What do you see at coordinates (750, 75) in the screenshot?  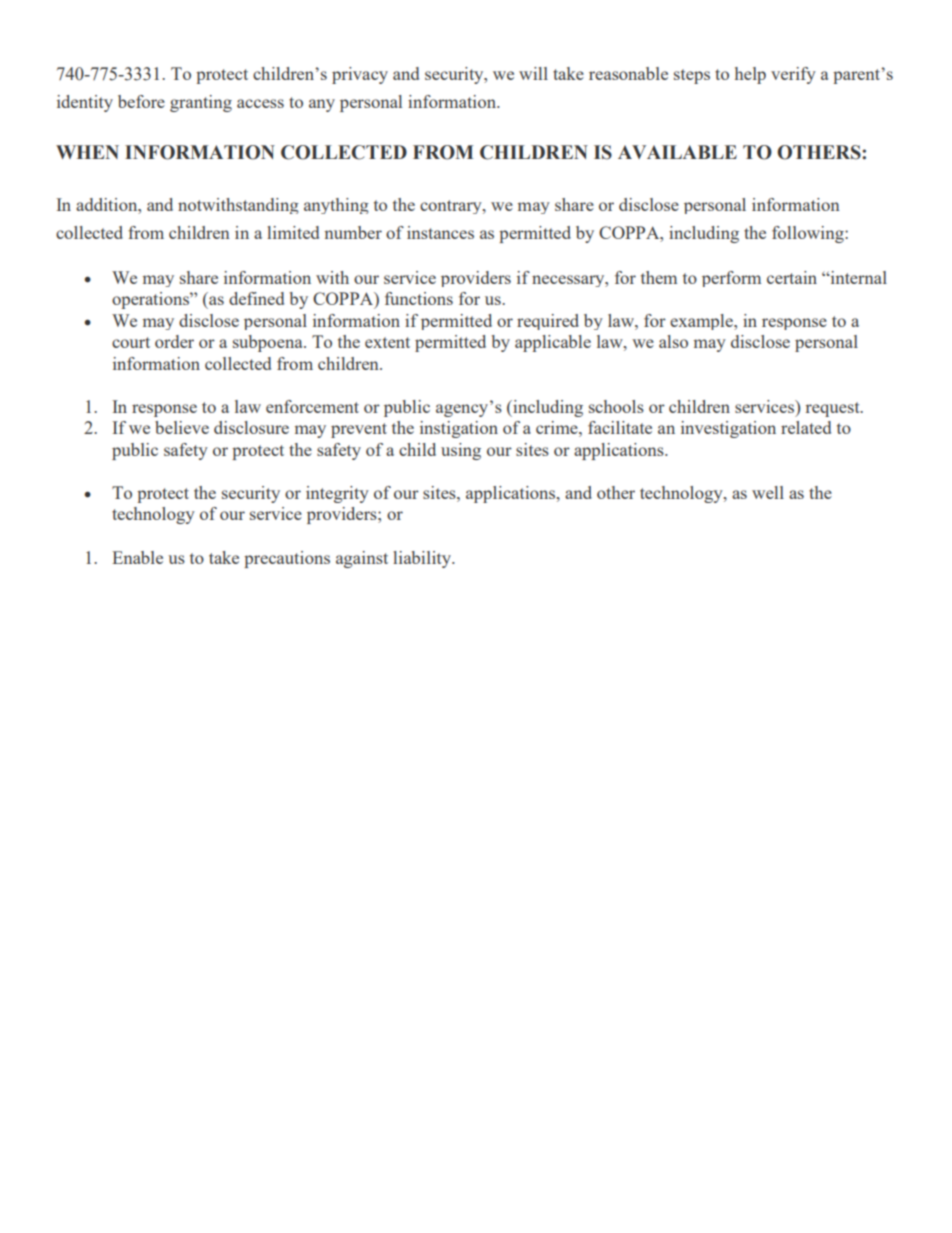 I see `help` at bounding box center [750, 75].
